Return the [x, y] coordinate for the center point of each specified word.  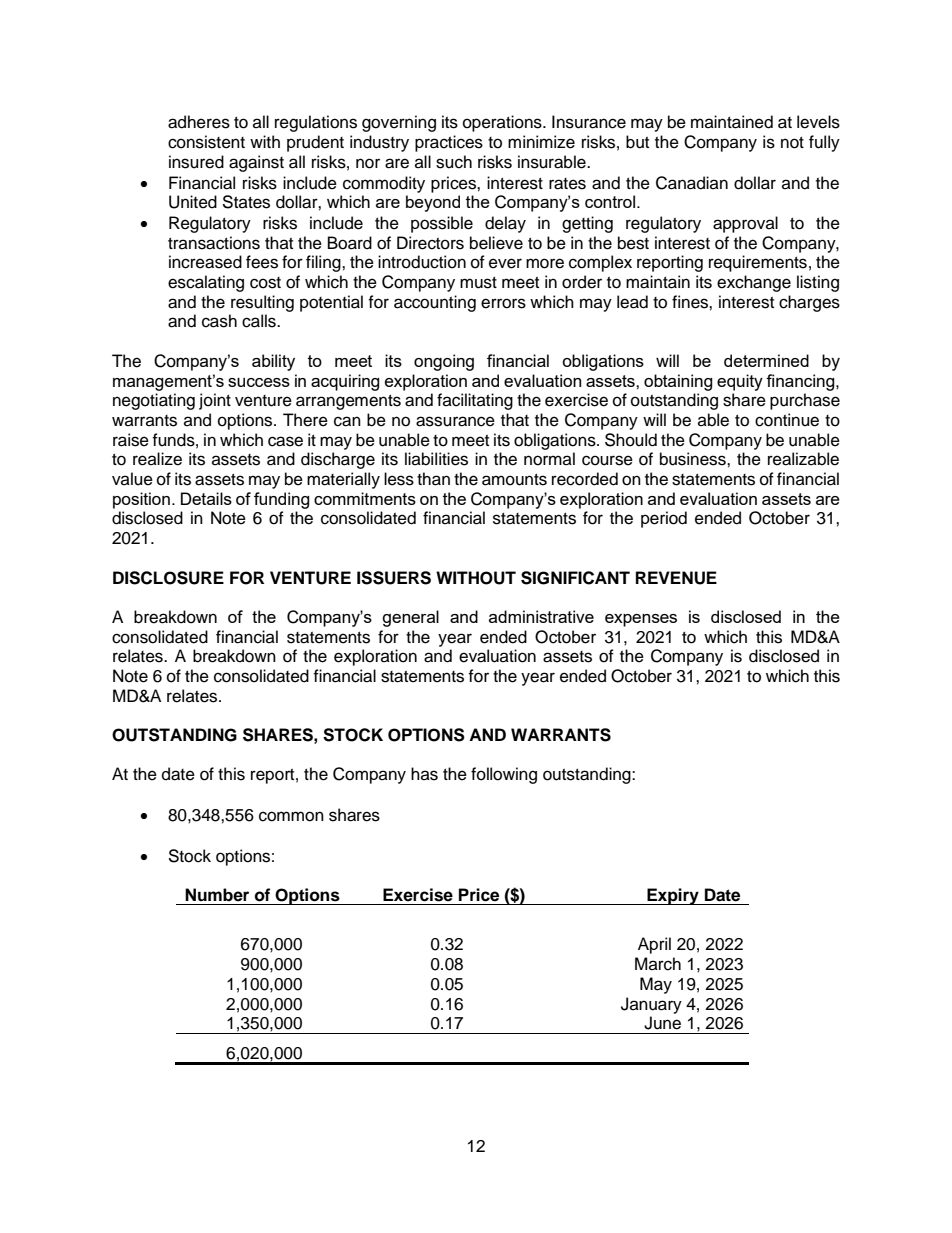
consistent [206, 142]
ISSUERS [394, 578]
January [651, 1005]
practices [449, 143]
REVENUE [676, 578]
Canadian [692, 183]
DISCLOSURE [168, 578]
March [658, 964]
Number [217, 895]
